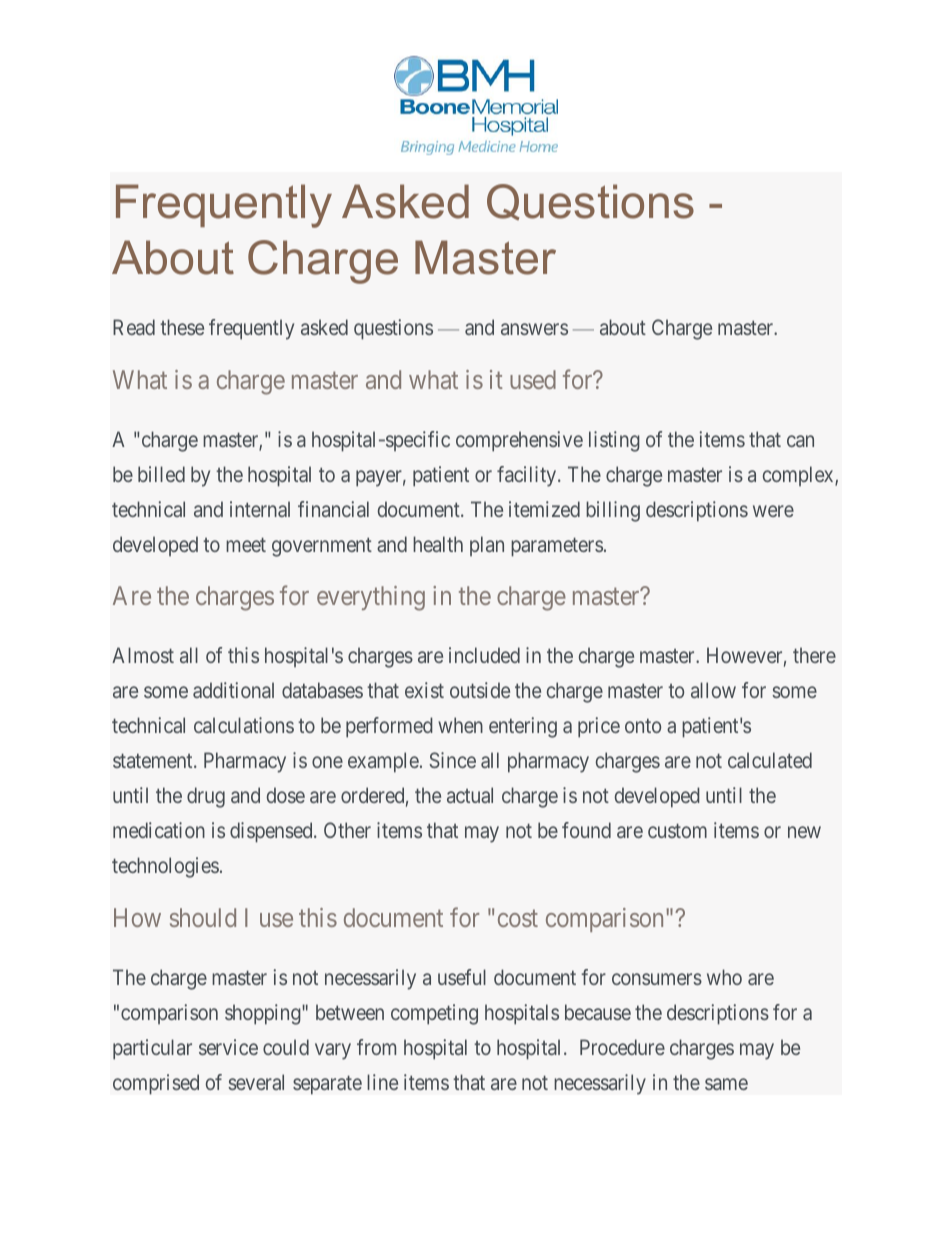 The height and width of the page is (1233, 952). Describe the element at coordinates (677, 831) in the page. I see `custom` at that location.
